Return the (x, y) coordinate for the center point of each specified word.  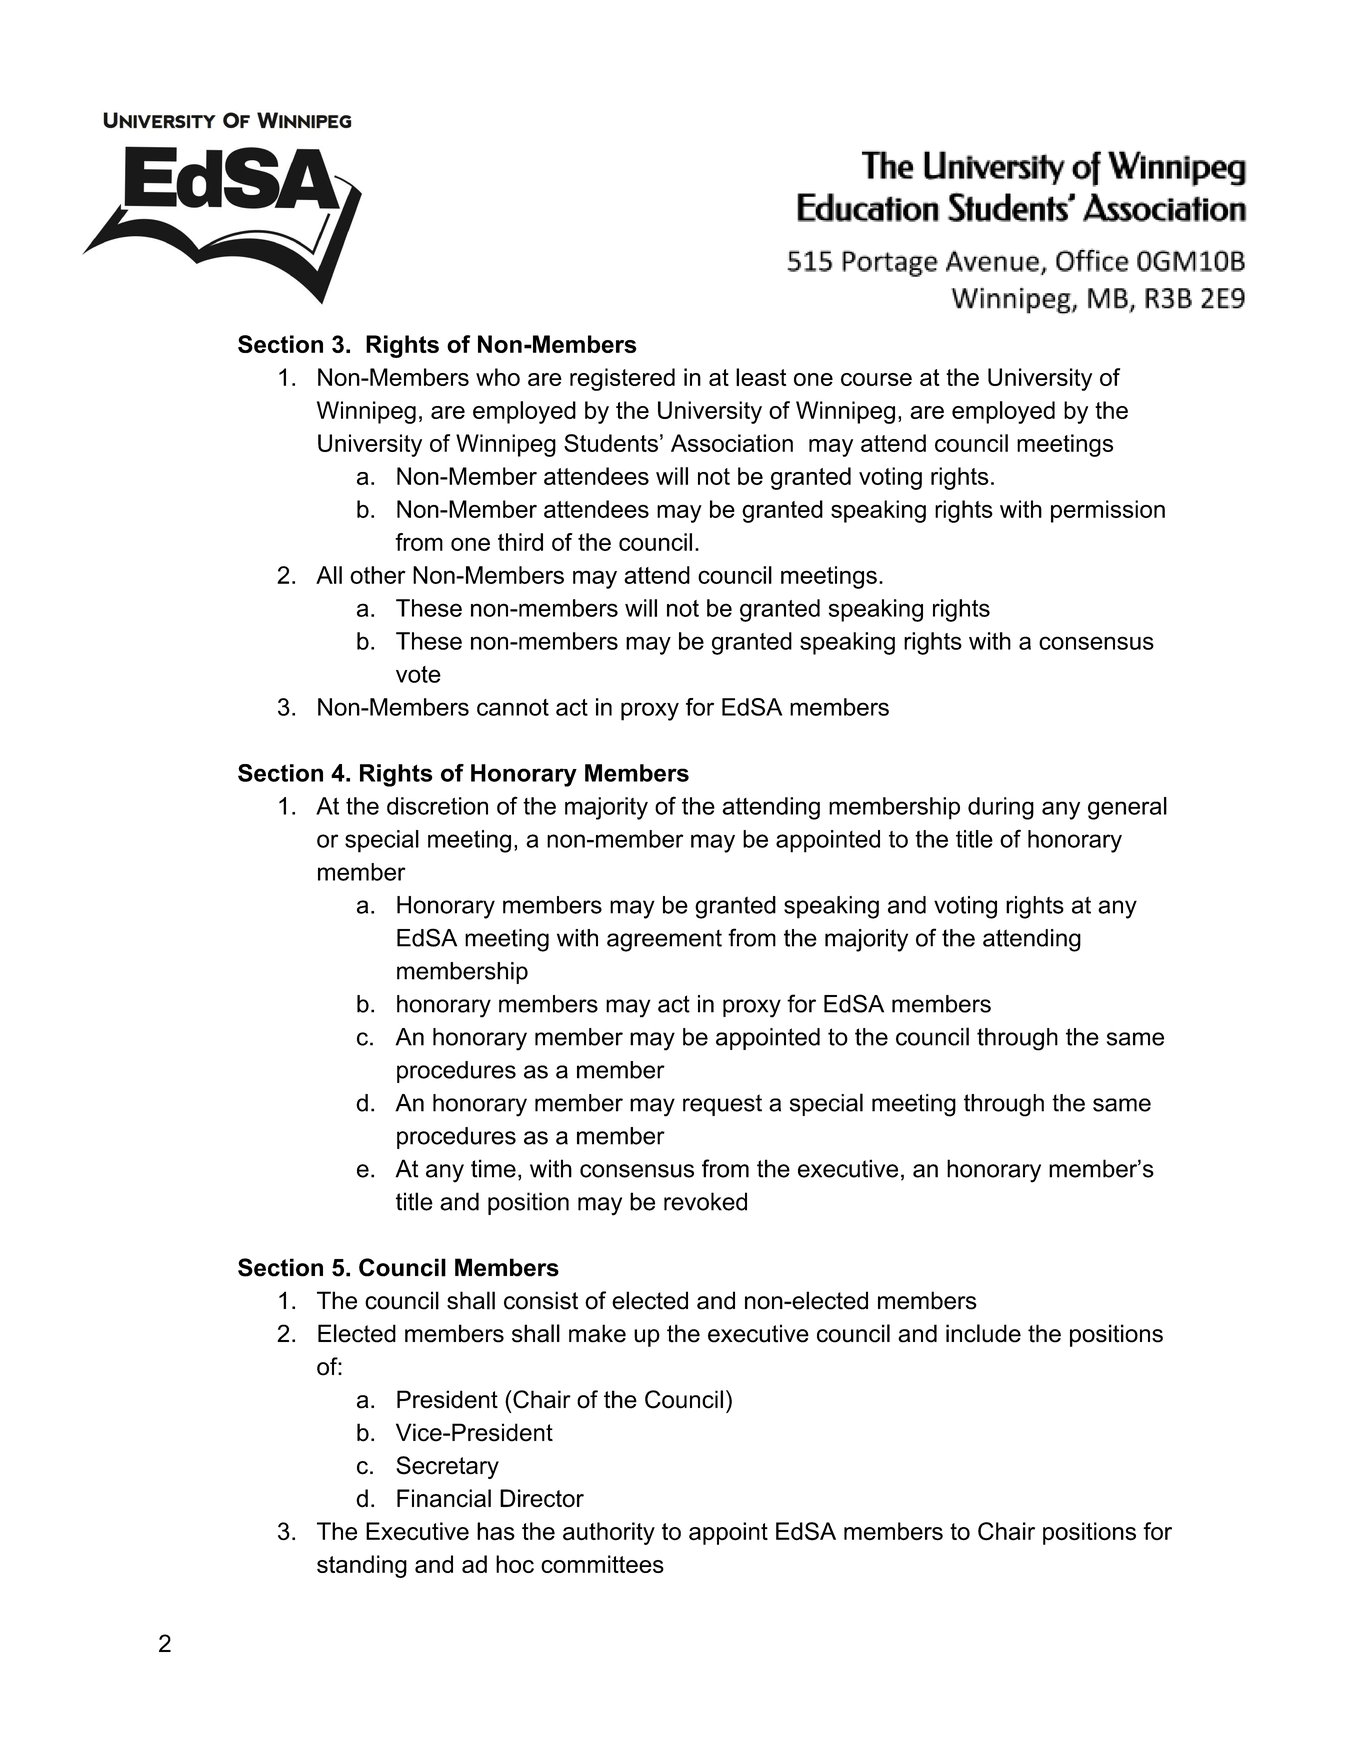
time (493, 1168)
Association (732, 443)
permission (1108, 511)
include (983, 1333)
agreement (664, 940)
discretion (437, 806)
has (496, 1531)
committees (602, 1564)
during (1001, 808)
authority (609, 1533)
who (498, 377)
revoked (705, 1201)
